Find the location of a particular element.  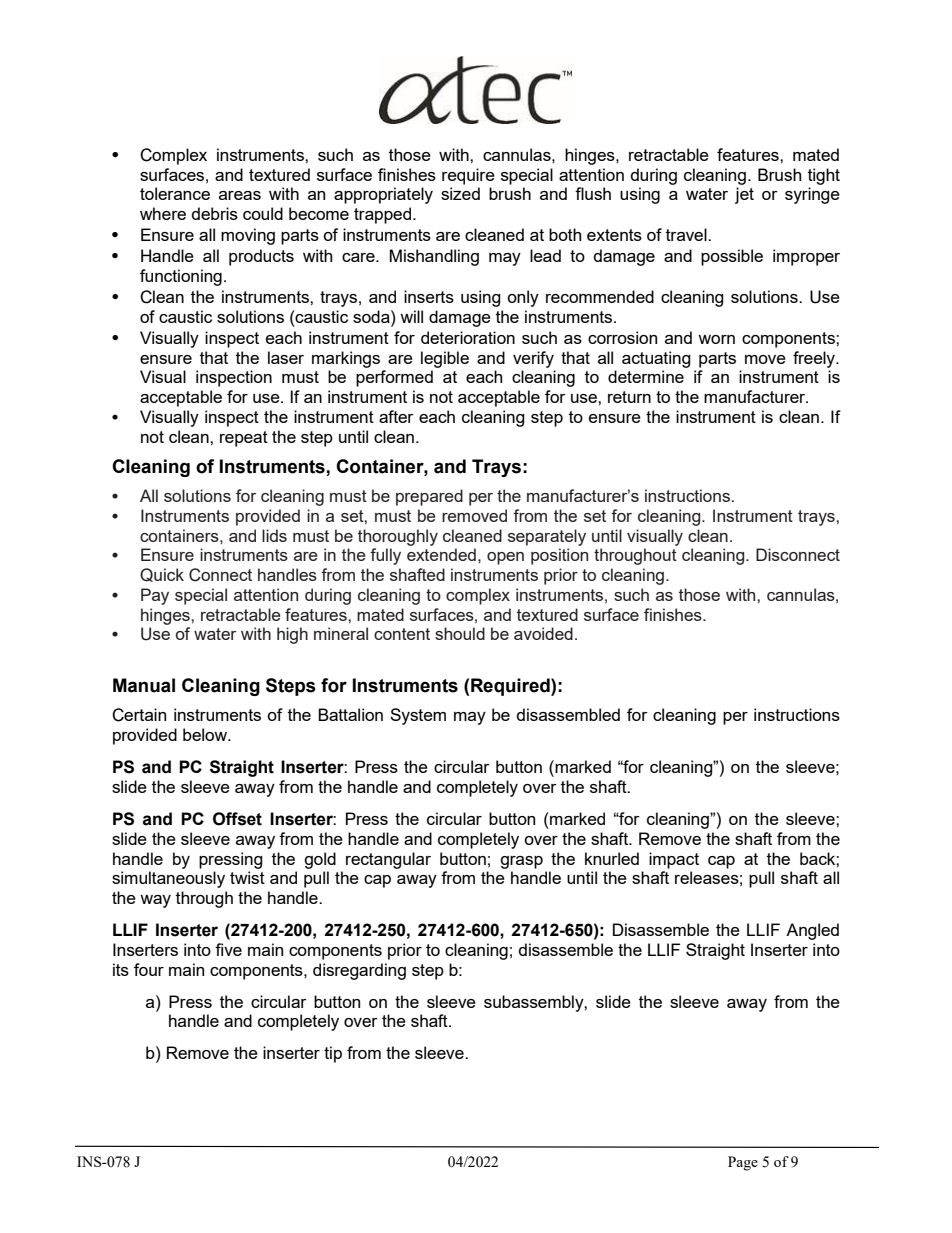

simultaneously is located at coordinates (168, 879).
